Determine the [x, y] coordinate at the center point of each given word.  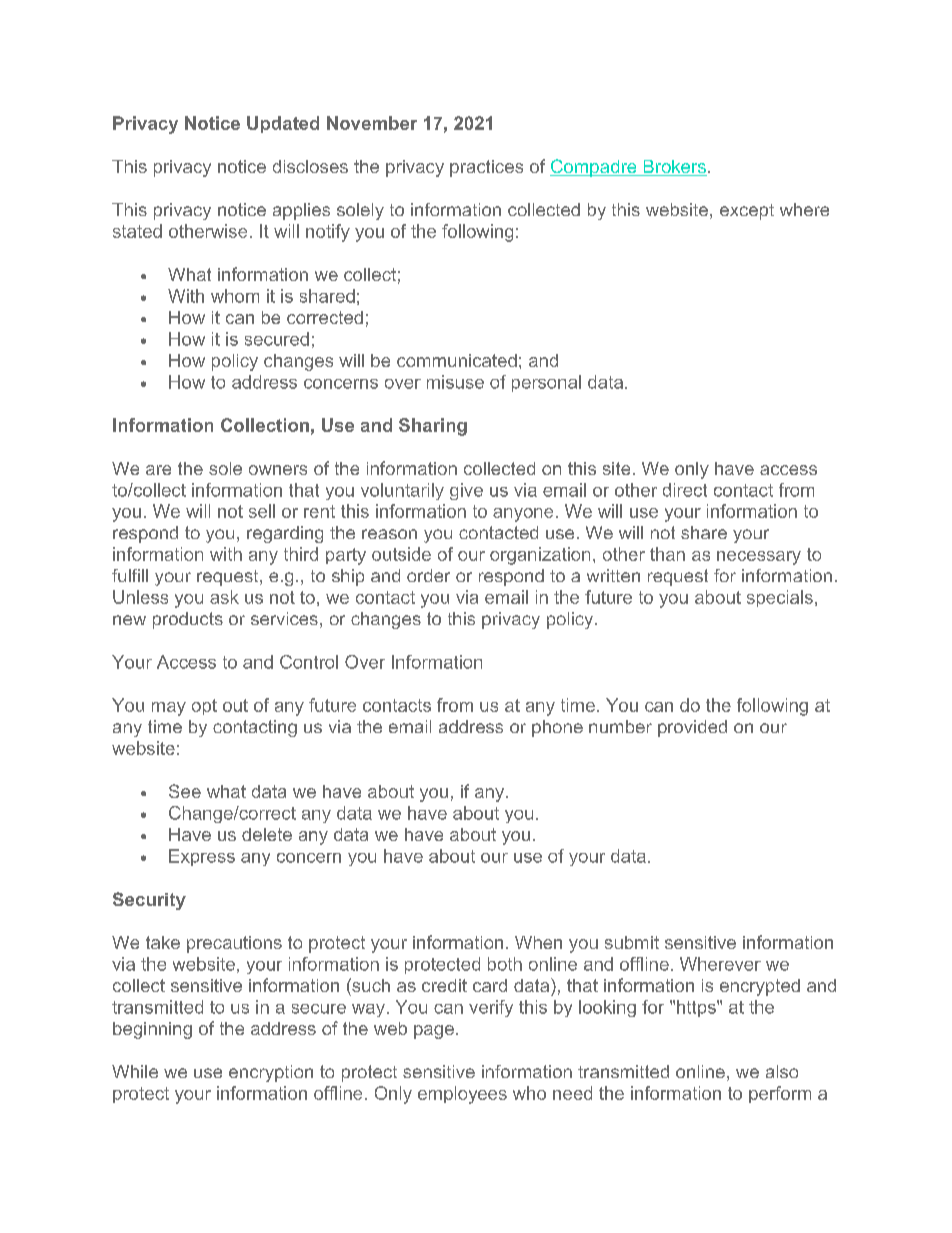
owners [278, 470]
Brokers [674, 168]
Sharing [433, 427]
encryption [271, 1073]
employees [462, 1095]
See [185, 791]
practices [486, 168]
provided [692, 728]
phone [557, 728]
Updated [283, 124]
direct [685, 490]
